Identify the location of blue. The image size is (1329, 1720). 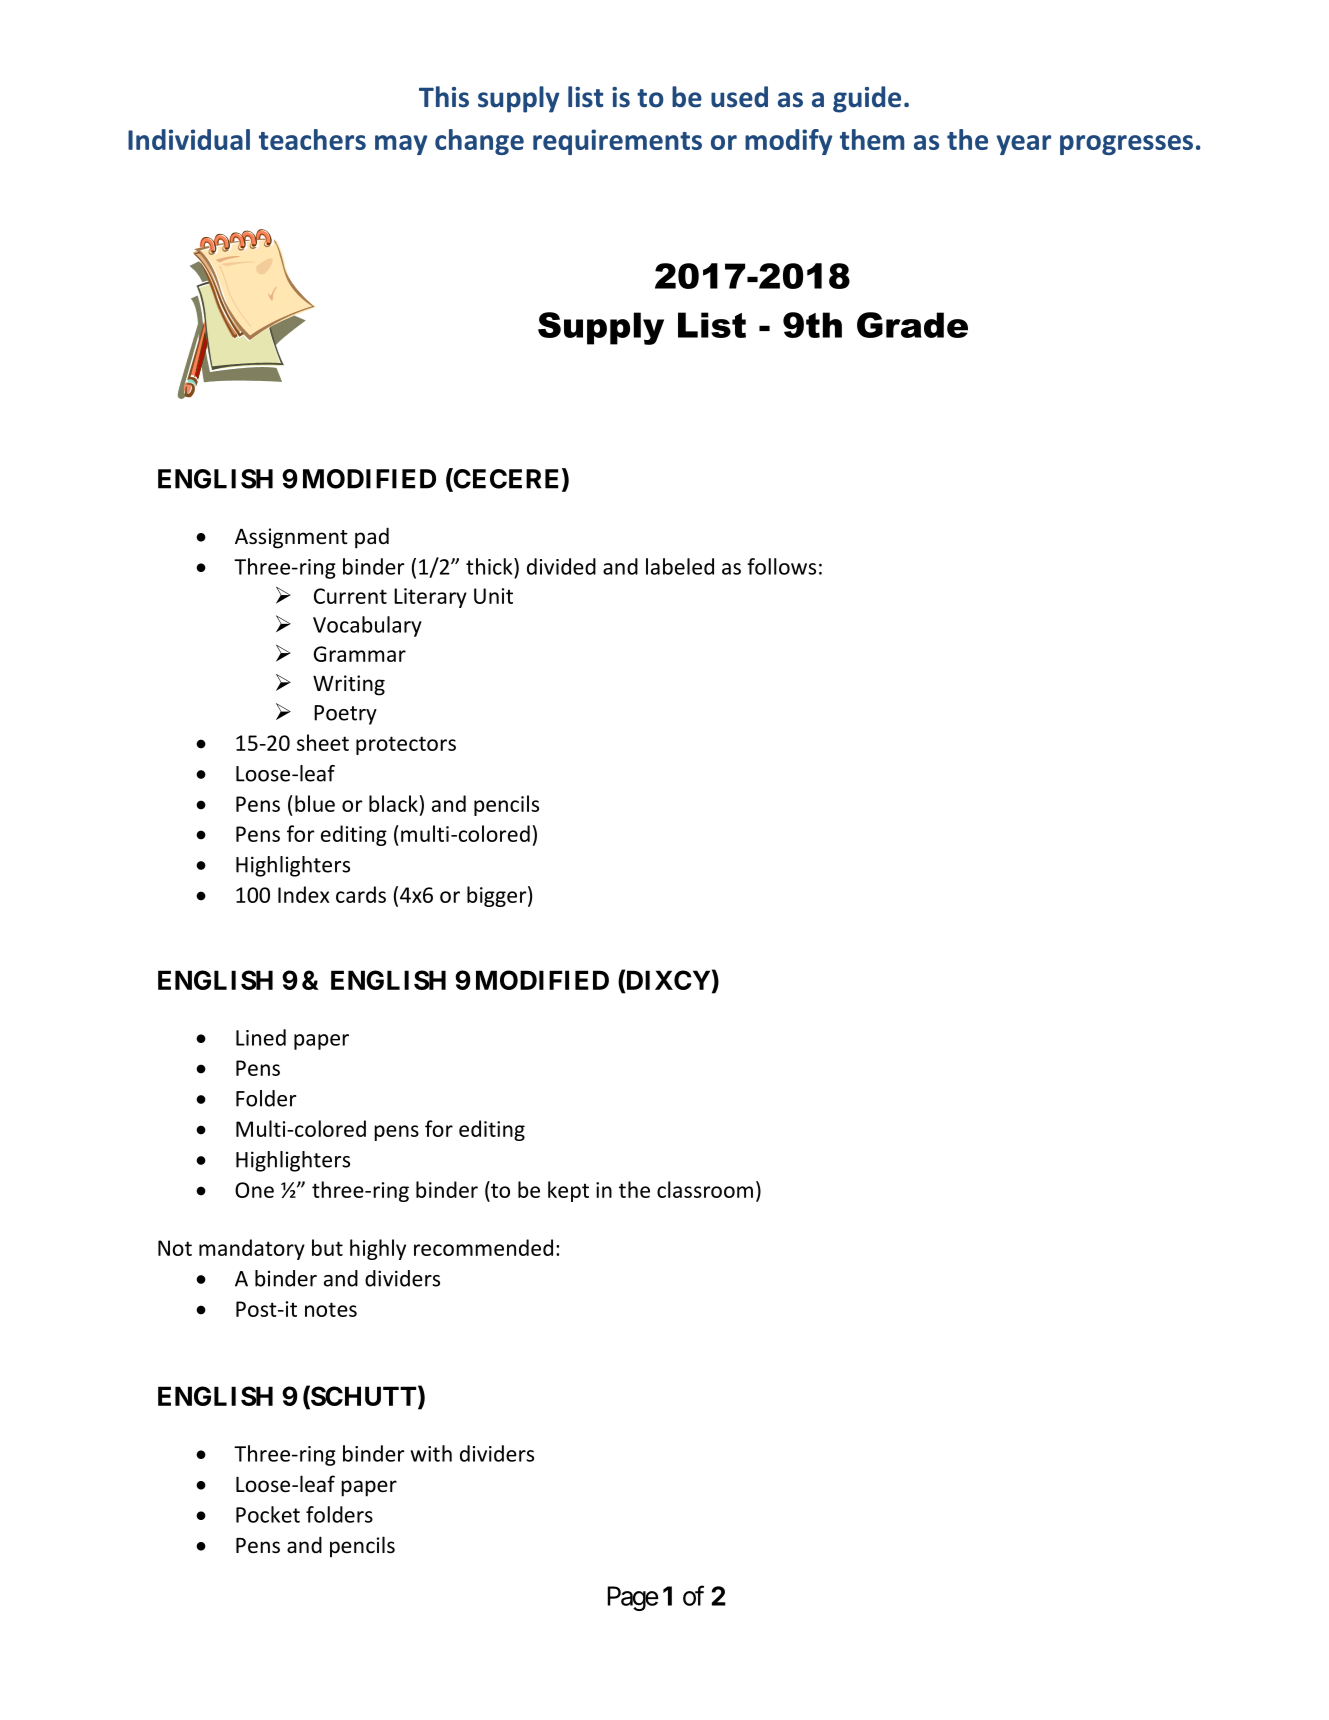
(315, 803).
